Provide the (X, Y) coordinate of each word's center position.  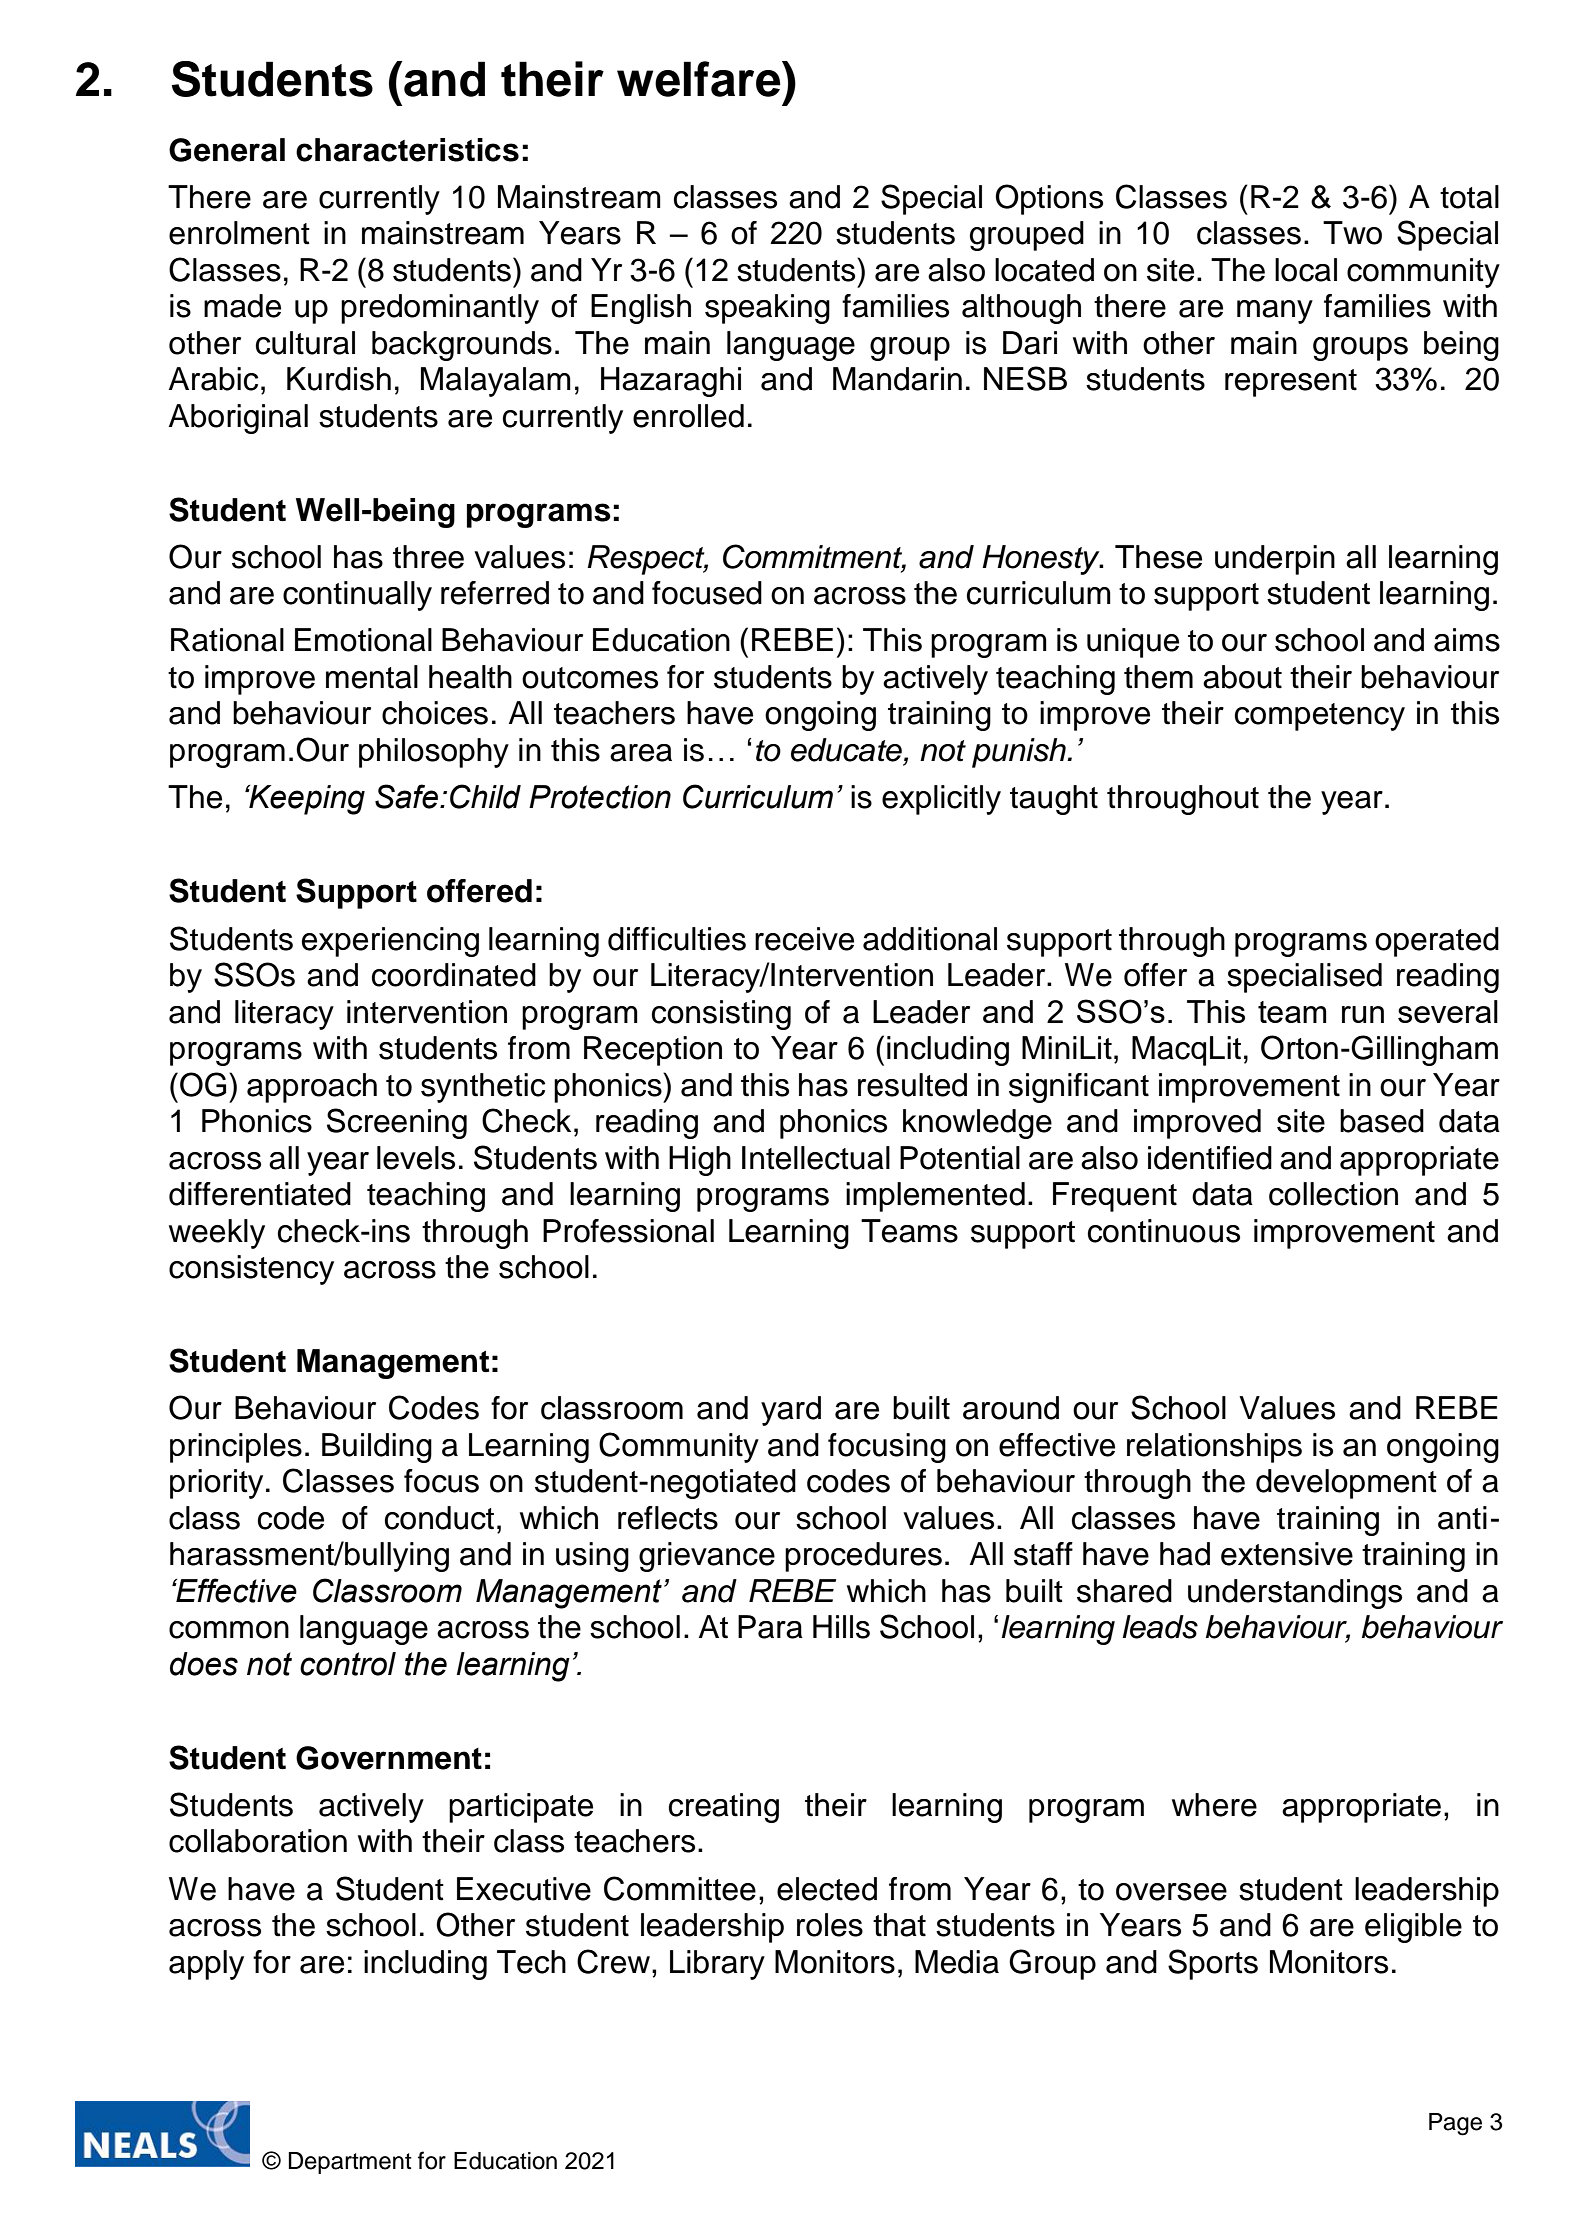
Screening (397, 1123)
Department (350, 2163)
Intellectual (816, 1158)
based (1382, 1121)
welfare (700, 79)
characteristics (407, 150)
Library (717, 1965)
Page (1455, 2124)
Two (1352, 233)
